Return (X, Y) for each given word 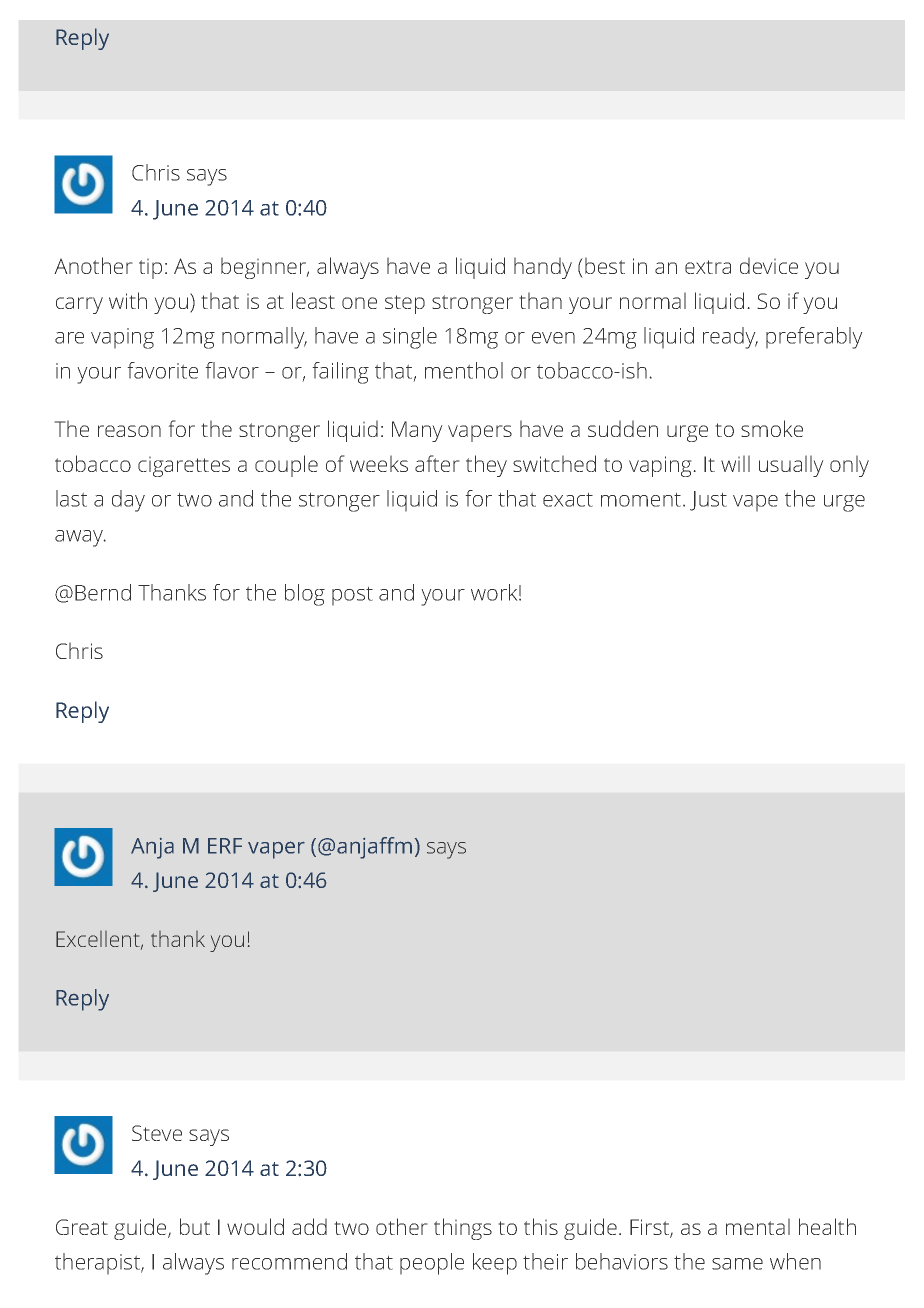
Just (708, 501)
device (769, 265)
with (128, 300)
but (195, 1226)
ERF (225, 846)
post (352, 596)
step (405, 304)
